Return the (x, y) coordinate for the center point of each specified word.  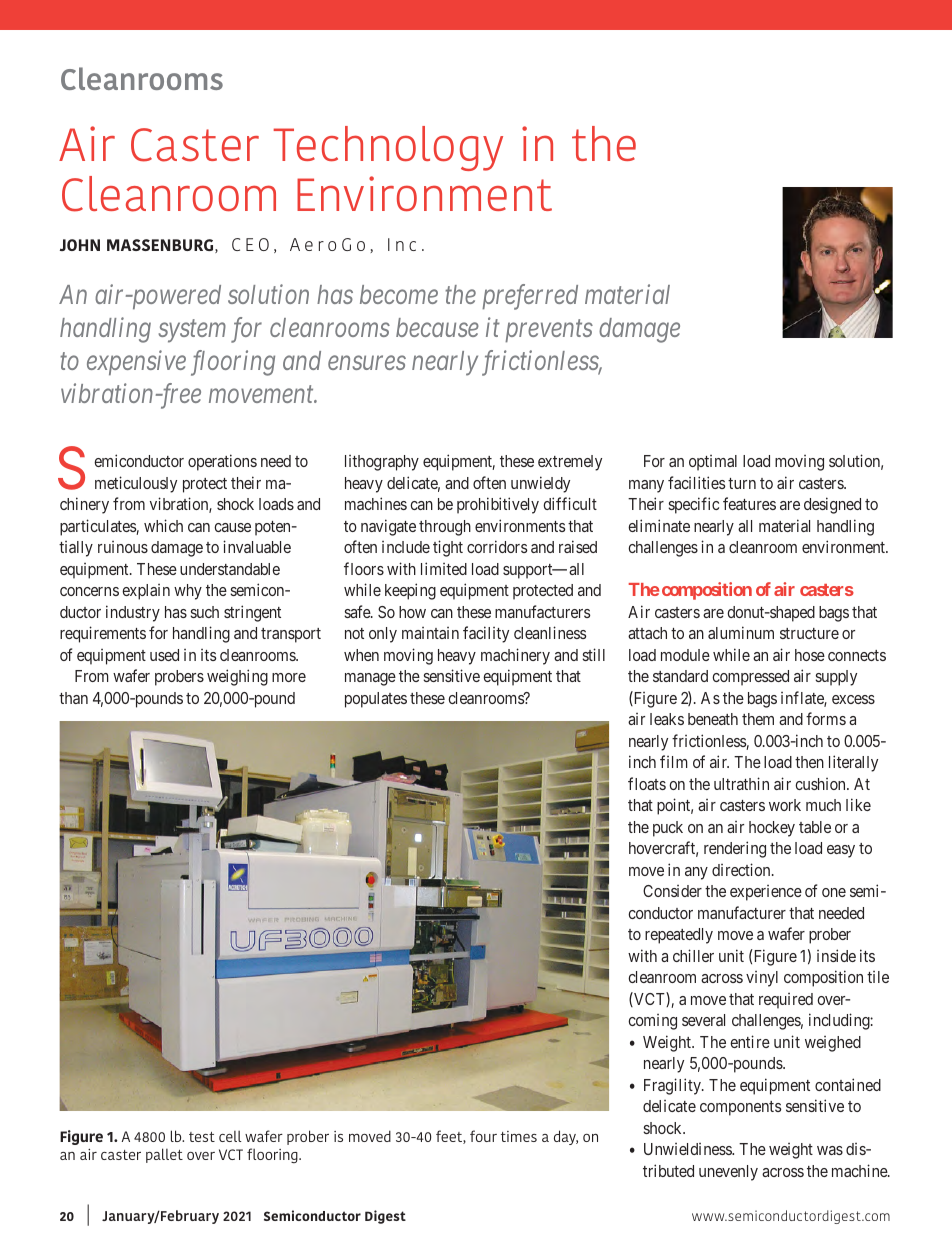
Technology (388, 148)
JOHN (80, 245)
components (740, 1108)
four (483, 1136)
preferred (530, 297)
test (202, 1137)
